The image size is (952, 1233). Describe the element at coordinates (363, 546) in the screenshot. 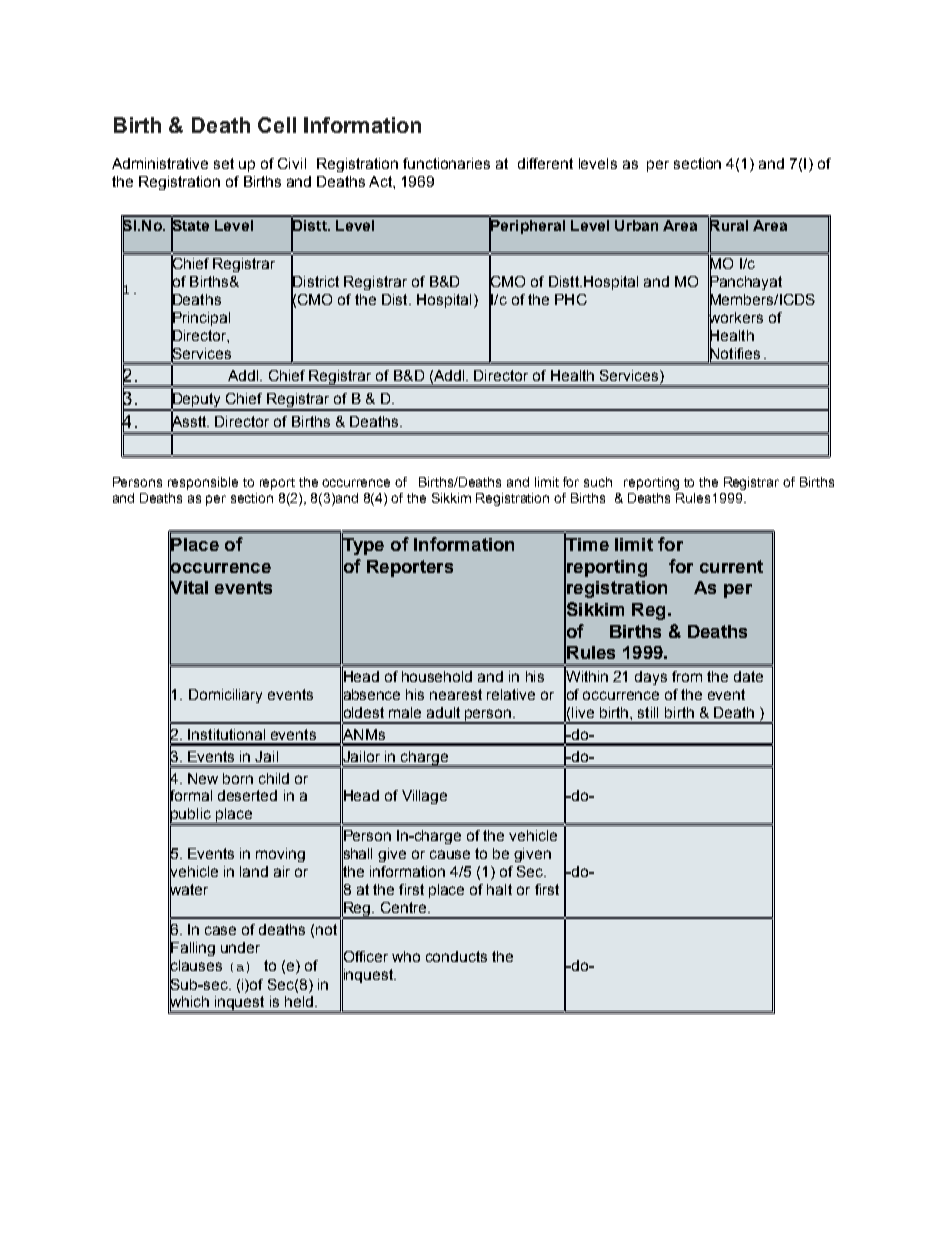

I see `Type` at that location.
